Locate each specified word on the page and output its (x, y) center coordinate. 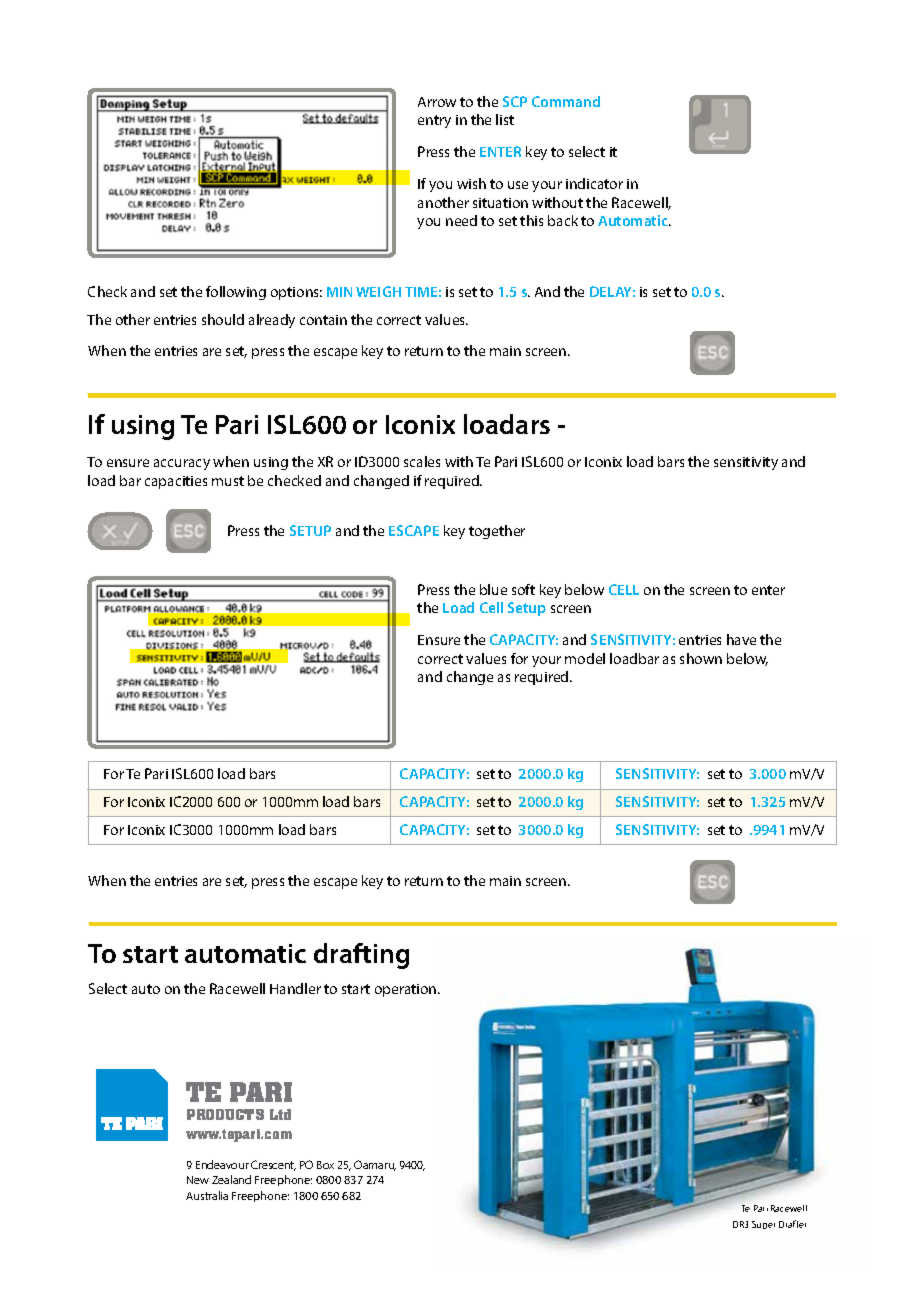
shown (701, 658)
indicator (594, 183)
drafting (361, 956)
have (741, 639)
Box (325, 1165)
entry (434, 121)
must (228, 481)
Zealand (231, 1179)
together (497, 532)
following (236, 293)
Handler (295, 988)
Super (763, 1225)
